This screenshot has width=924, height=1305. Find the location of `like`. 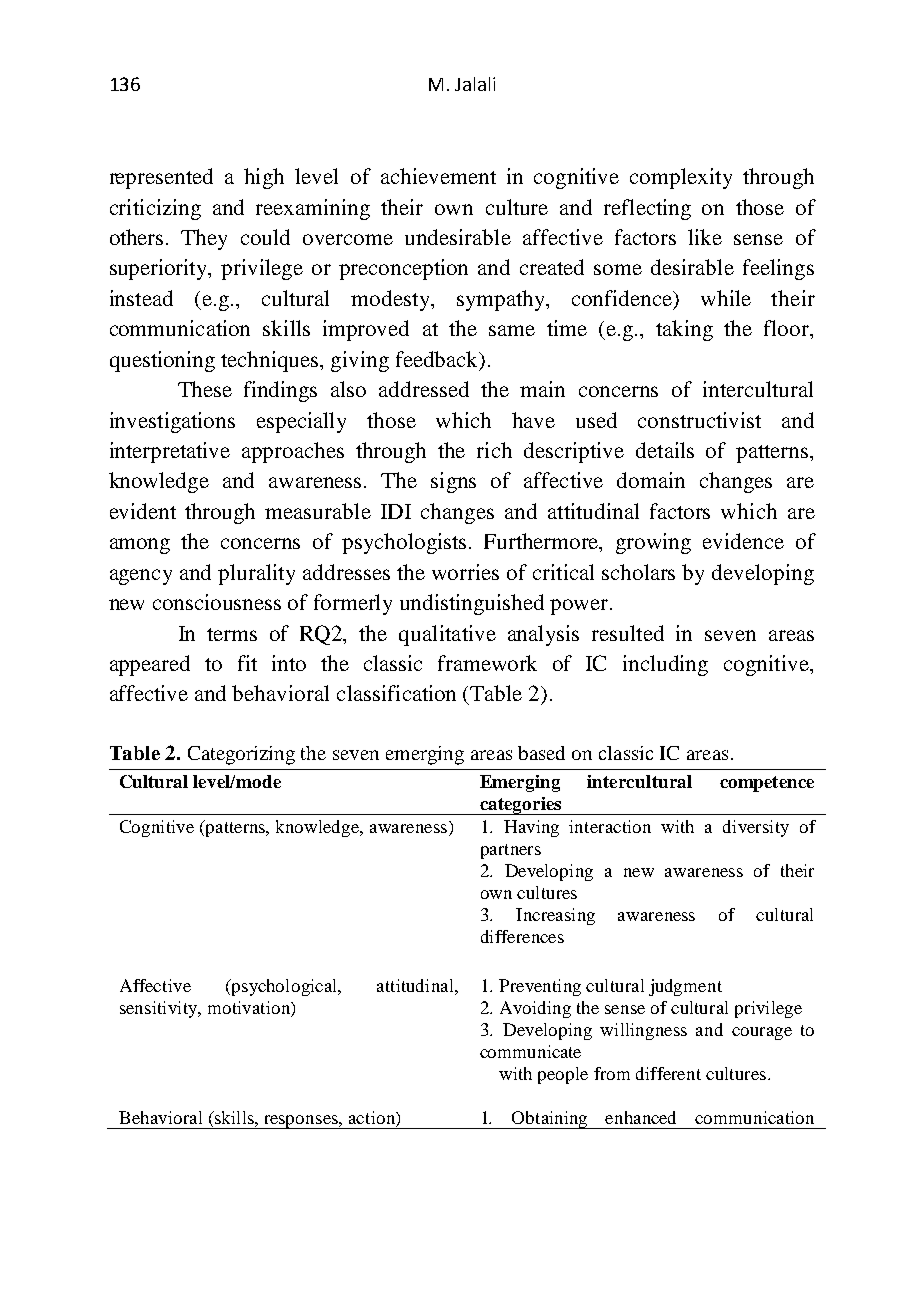

like is located at coordinates (705, 237).
